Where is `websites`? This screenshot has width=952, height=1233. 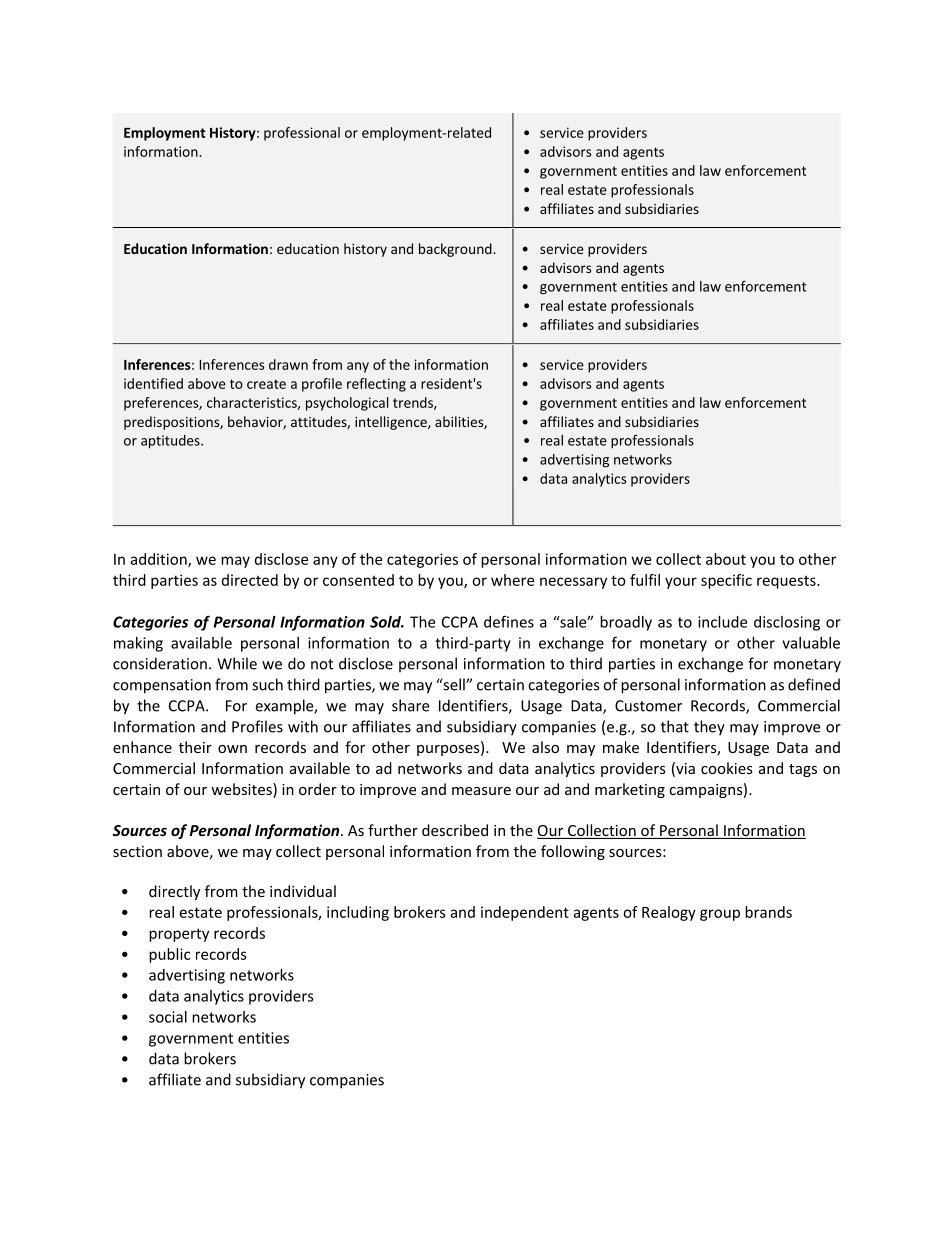 websites is located at coordinates (242, 790).
